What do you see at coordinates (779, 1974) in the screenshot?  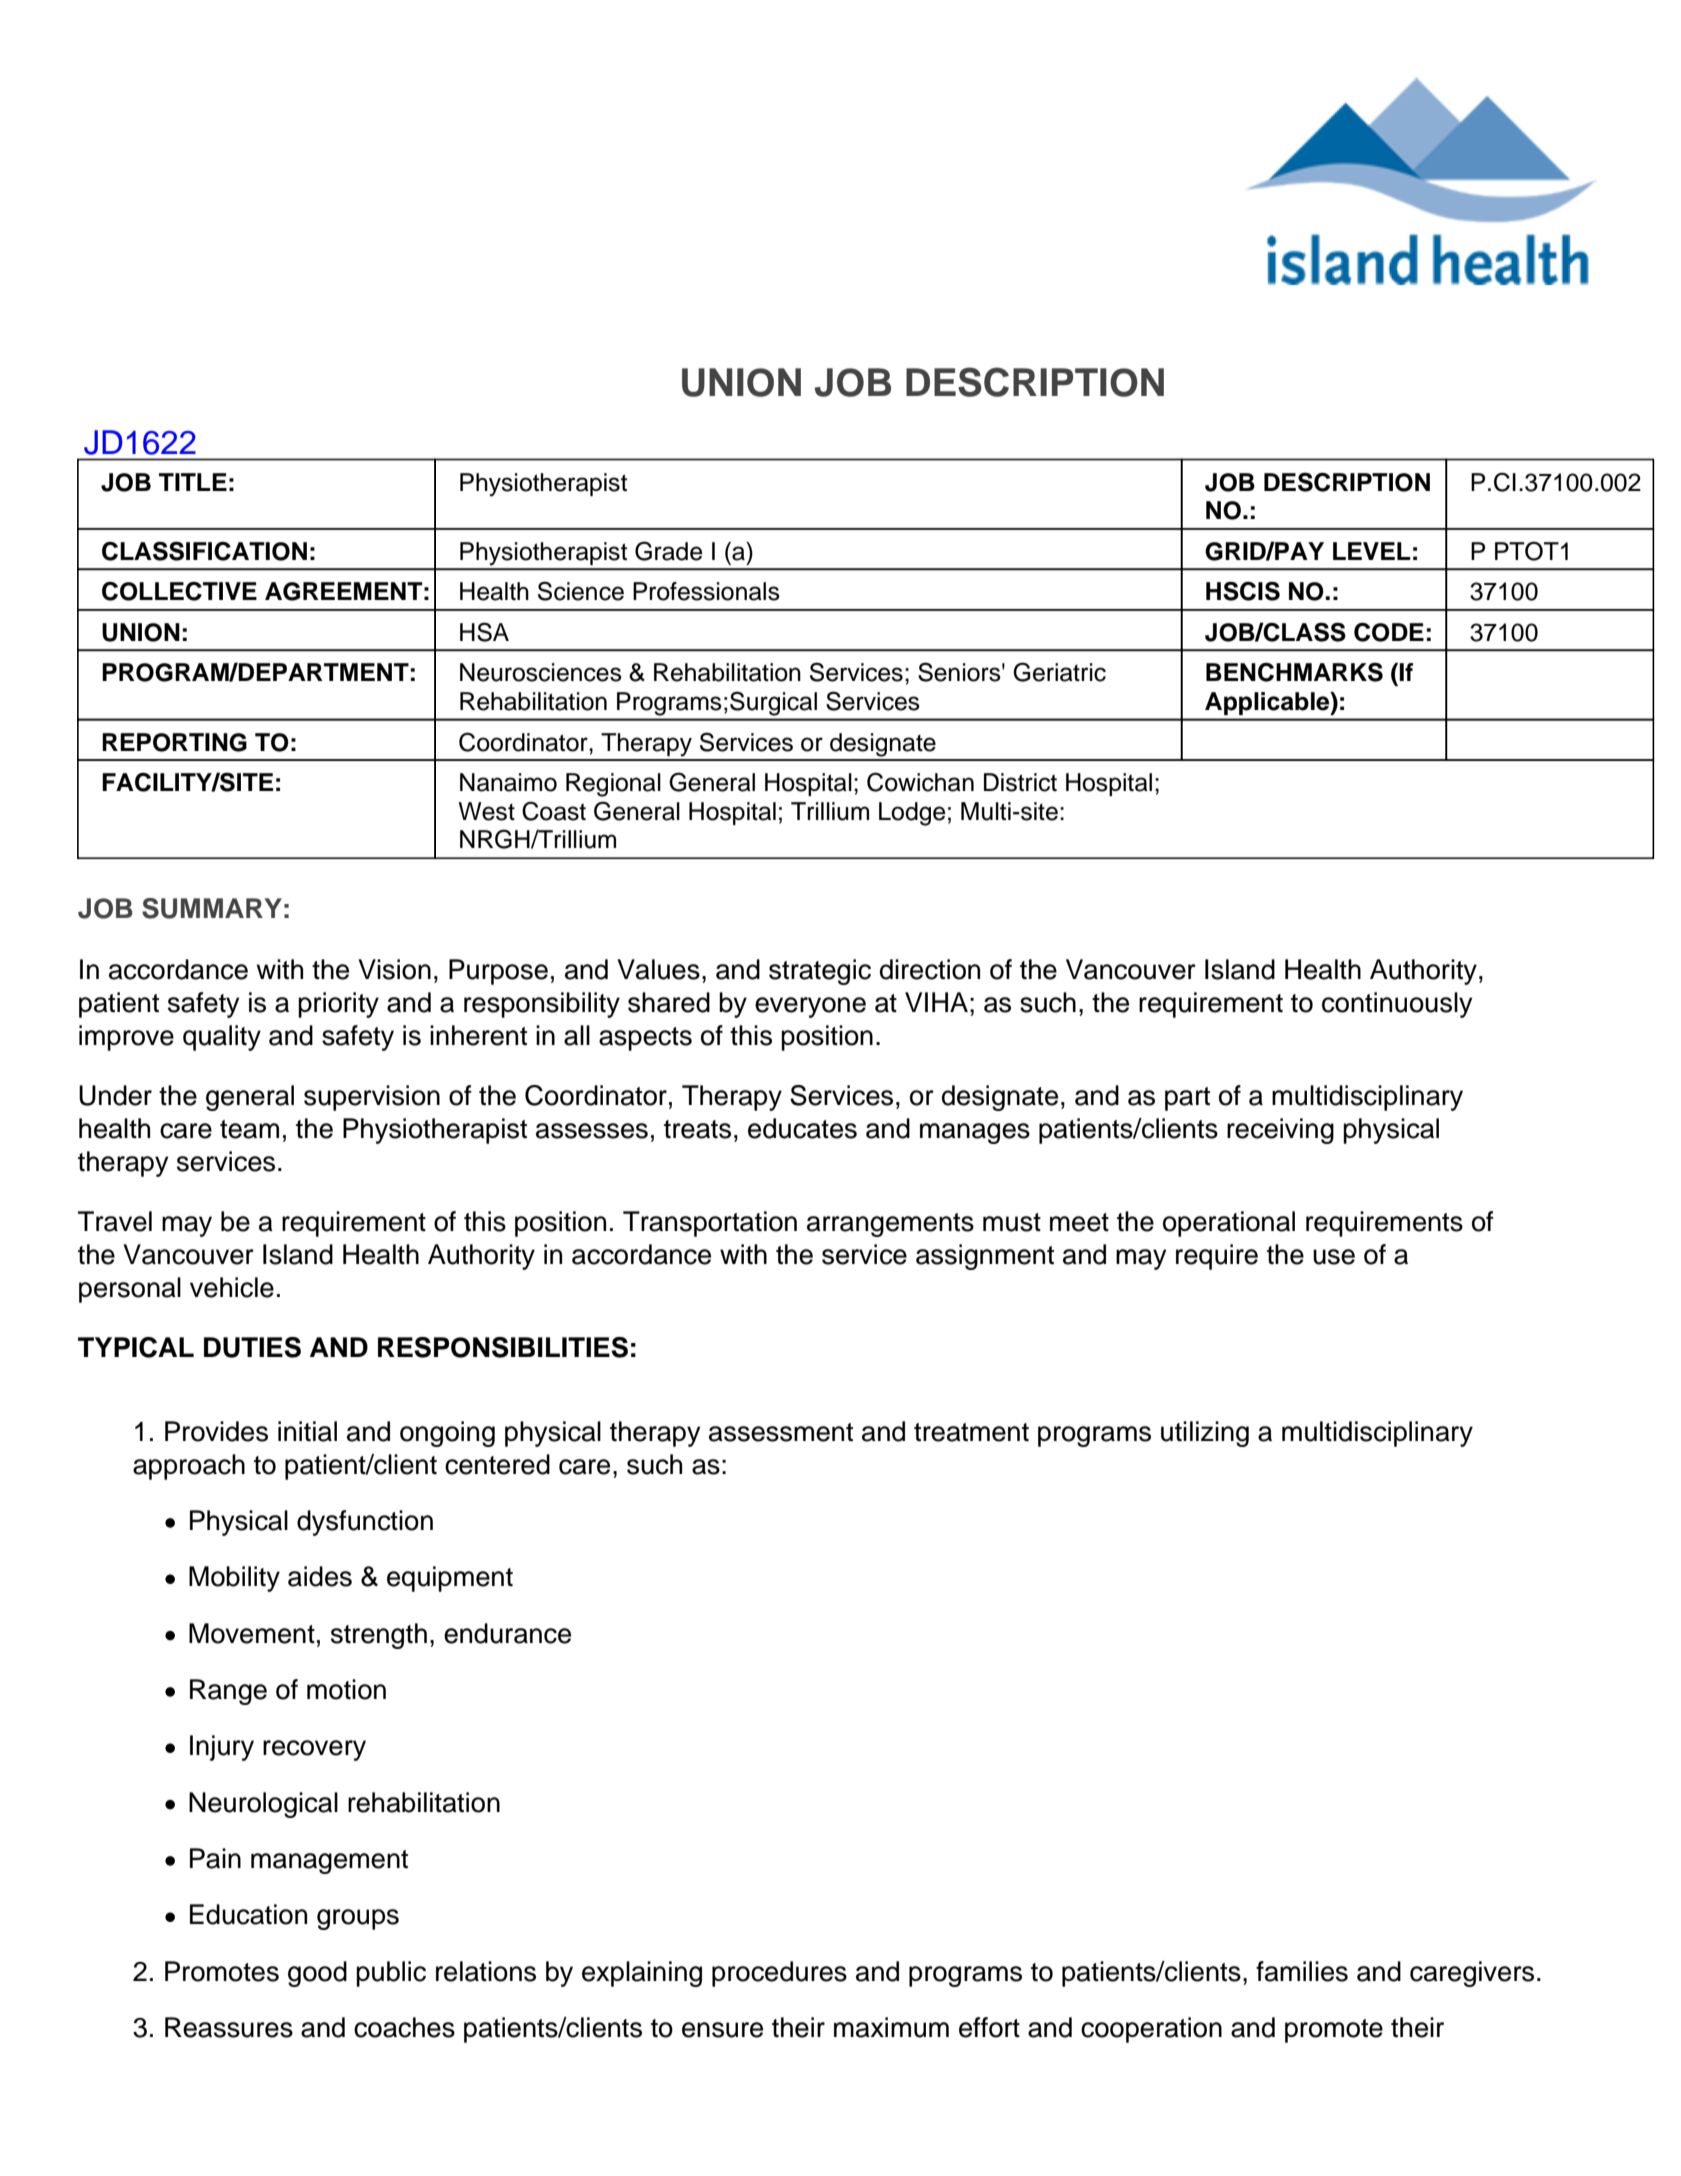 I see `procedures` at bounding box center [779, 1974].
